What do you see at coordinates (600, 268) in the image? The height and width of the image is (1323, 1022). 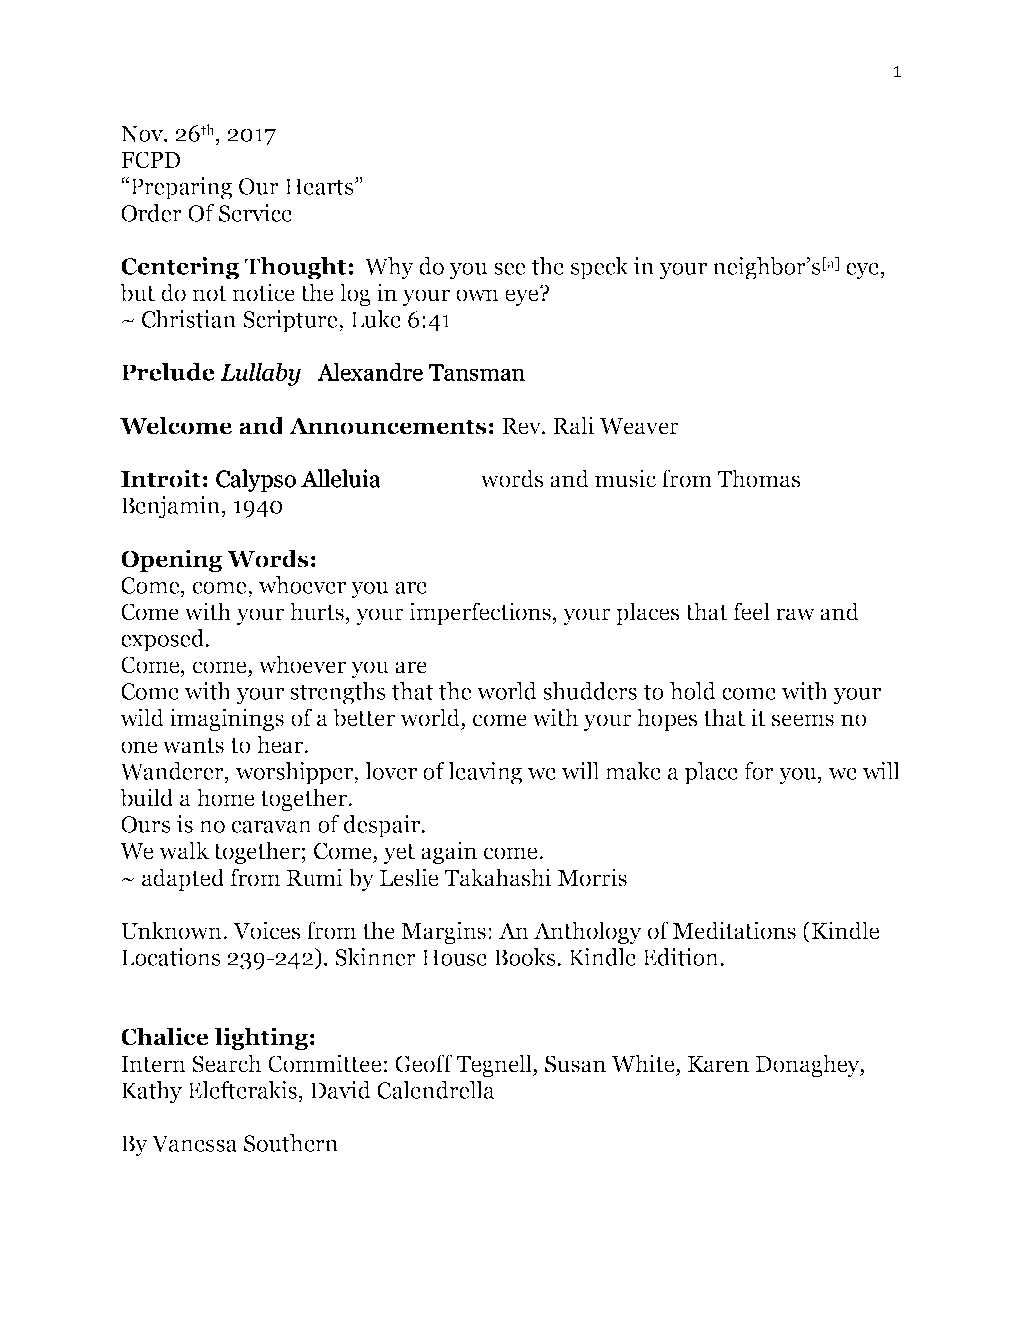 I see `speck` at bounding box center [600, 268].
